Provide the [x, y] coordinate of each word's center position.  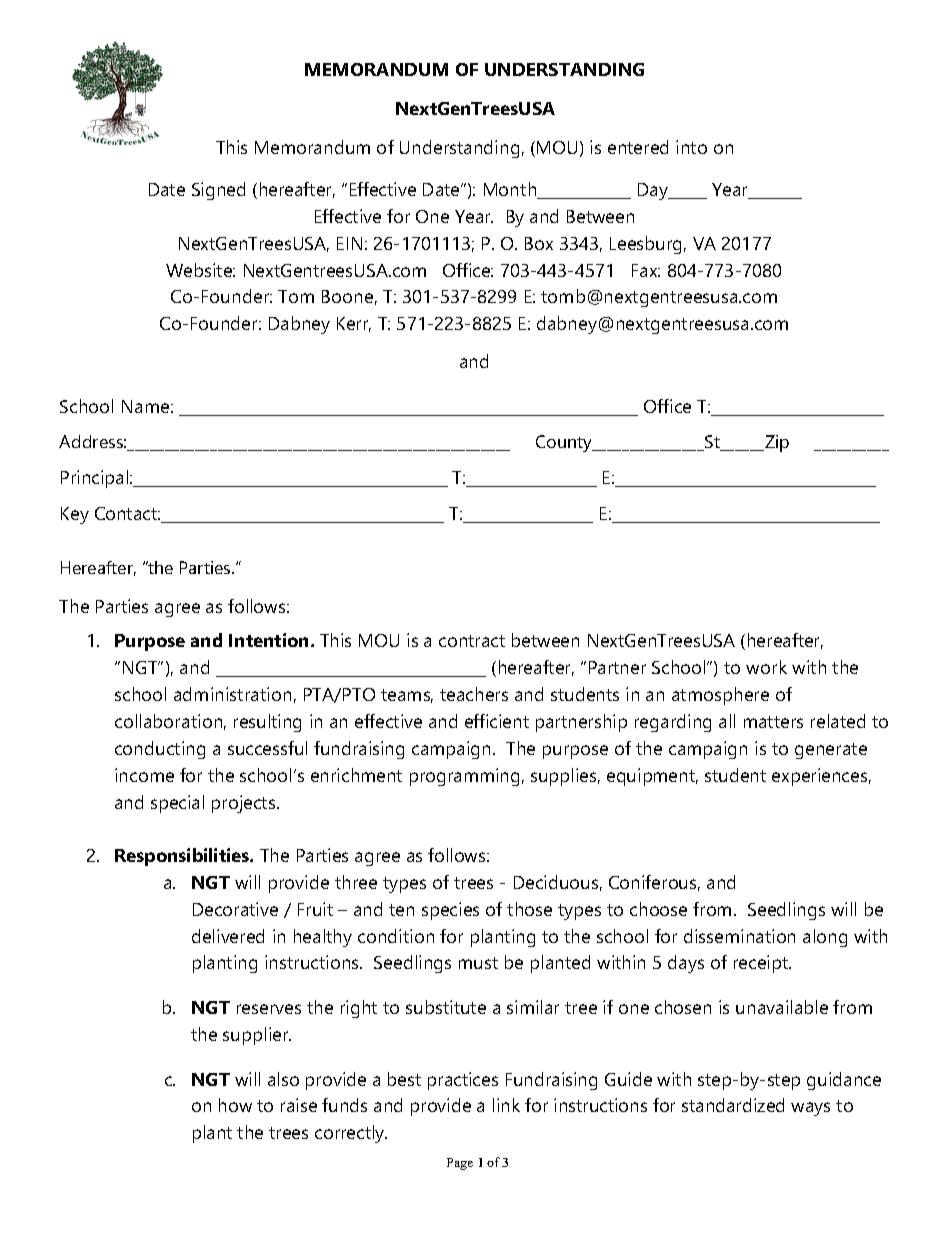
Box [539, 243]
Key [75, 515]
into [691, 147]
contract [472, 641]
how [235, 1105]
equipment [652, 777]
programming [464, 777]
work [766, 667]
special [177, 804]
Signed [218, 191]
